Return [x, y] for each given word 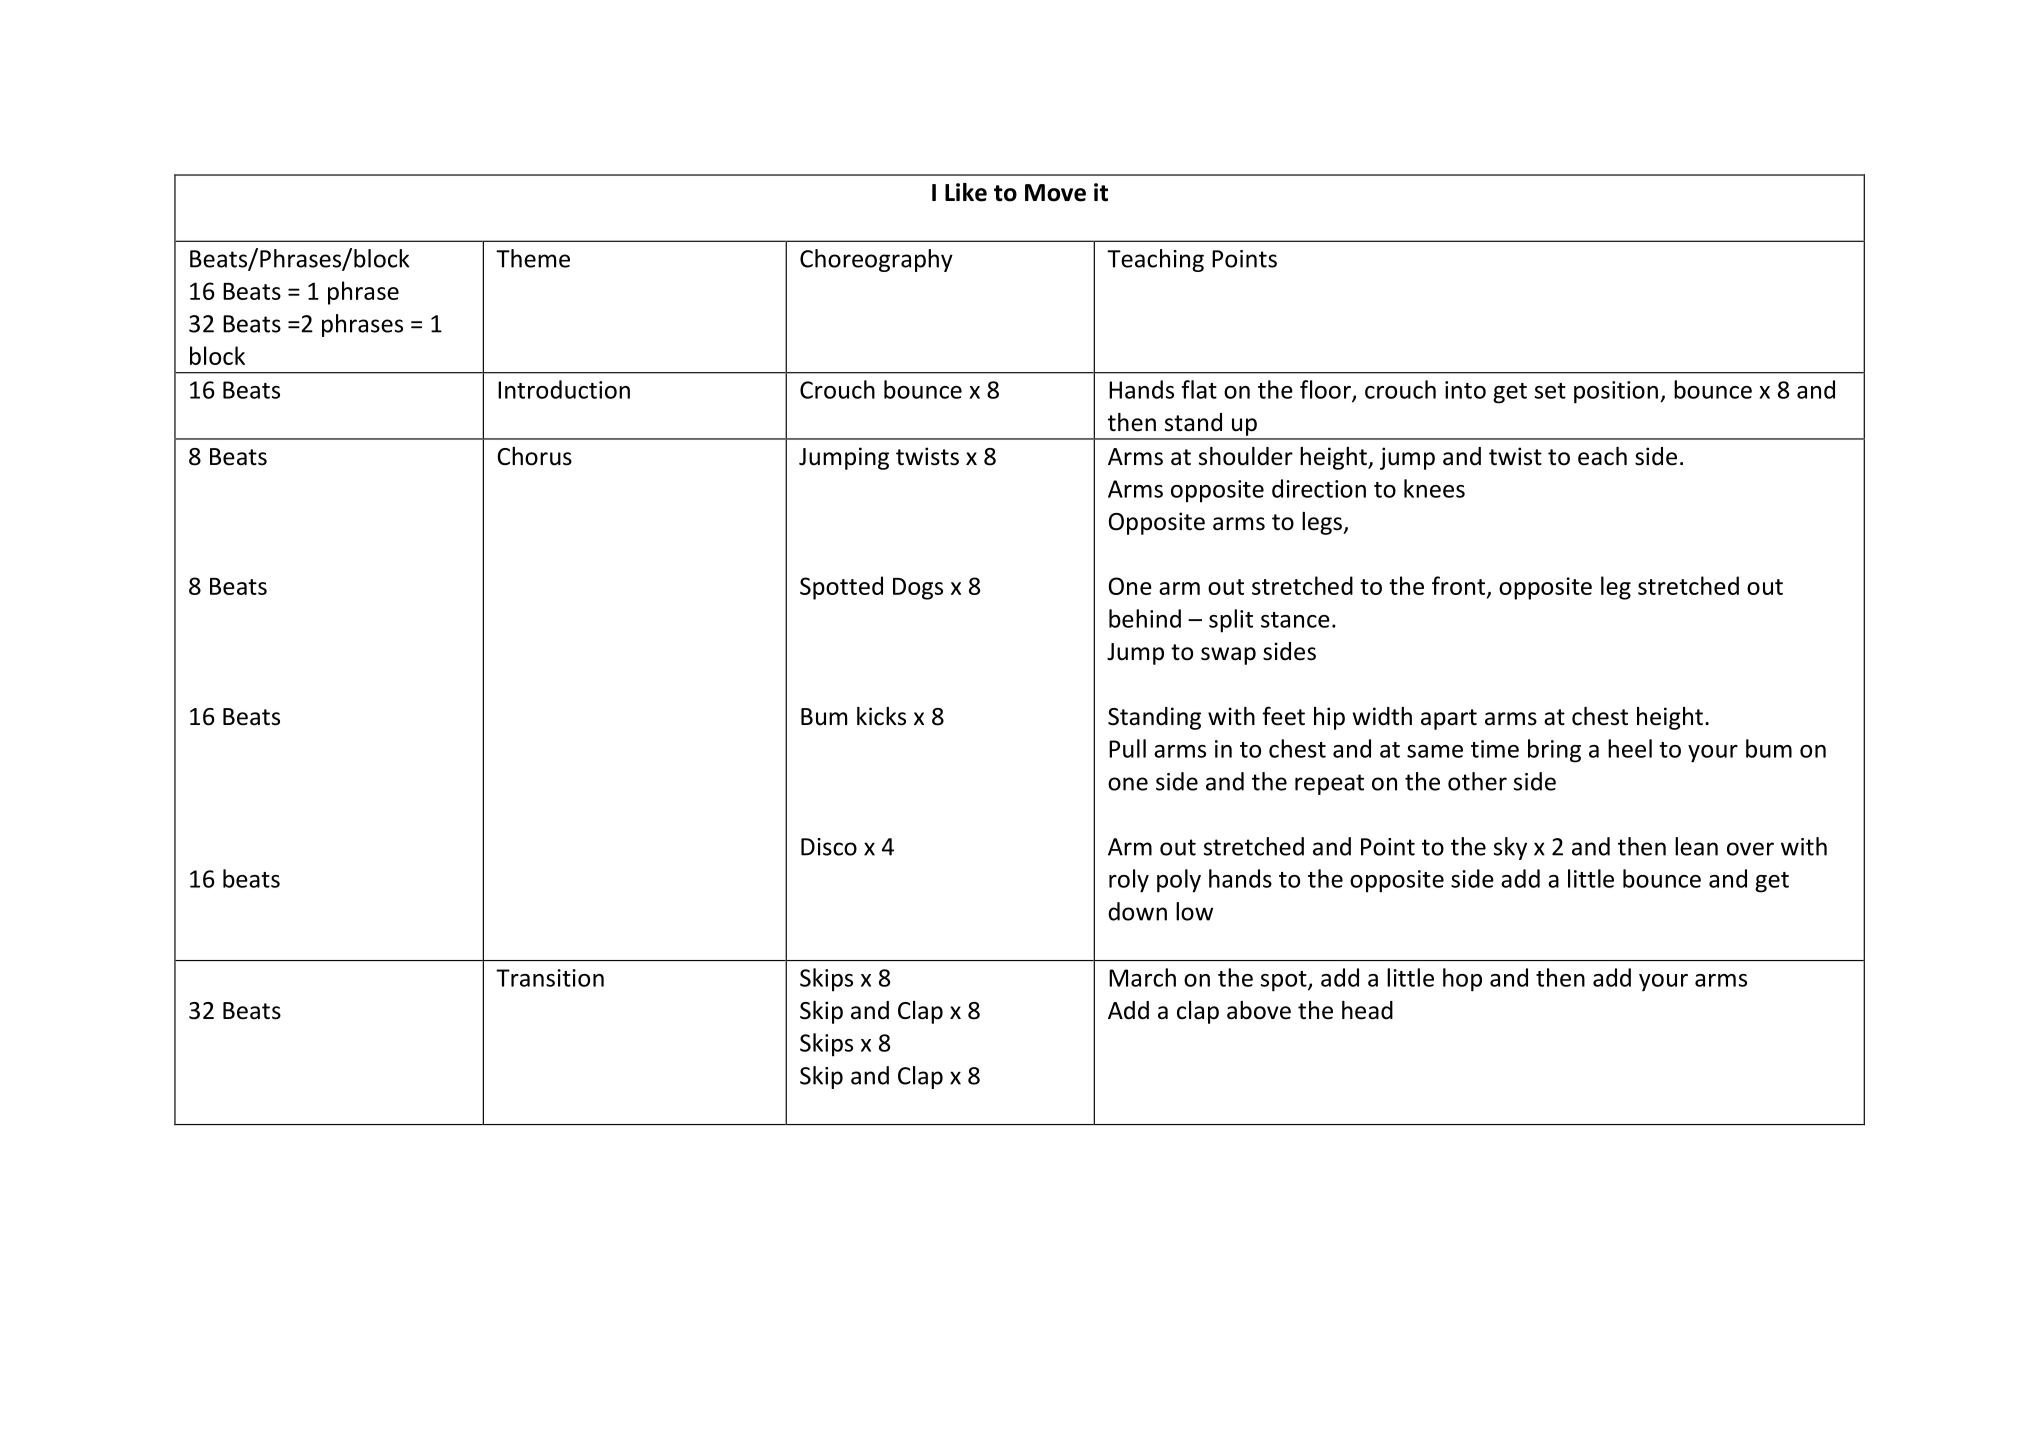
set [1550, 391]
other [1477, 781]
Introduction [564, 389]
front [1460, 587]
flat [1199, 389]
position [1616, 392]
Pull [1127, 748]
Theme [533, 258]
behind [1145, 618]
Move [1055, 193]
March [1142, 977]
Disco [829, 847]
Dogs [918, 589]
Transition [550, 978]
